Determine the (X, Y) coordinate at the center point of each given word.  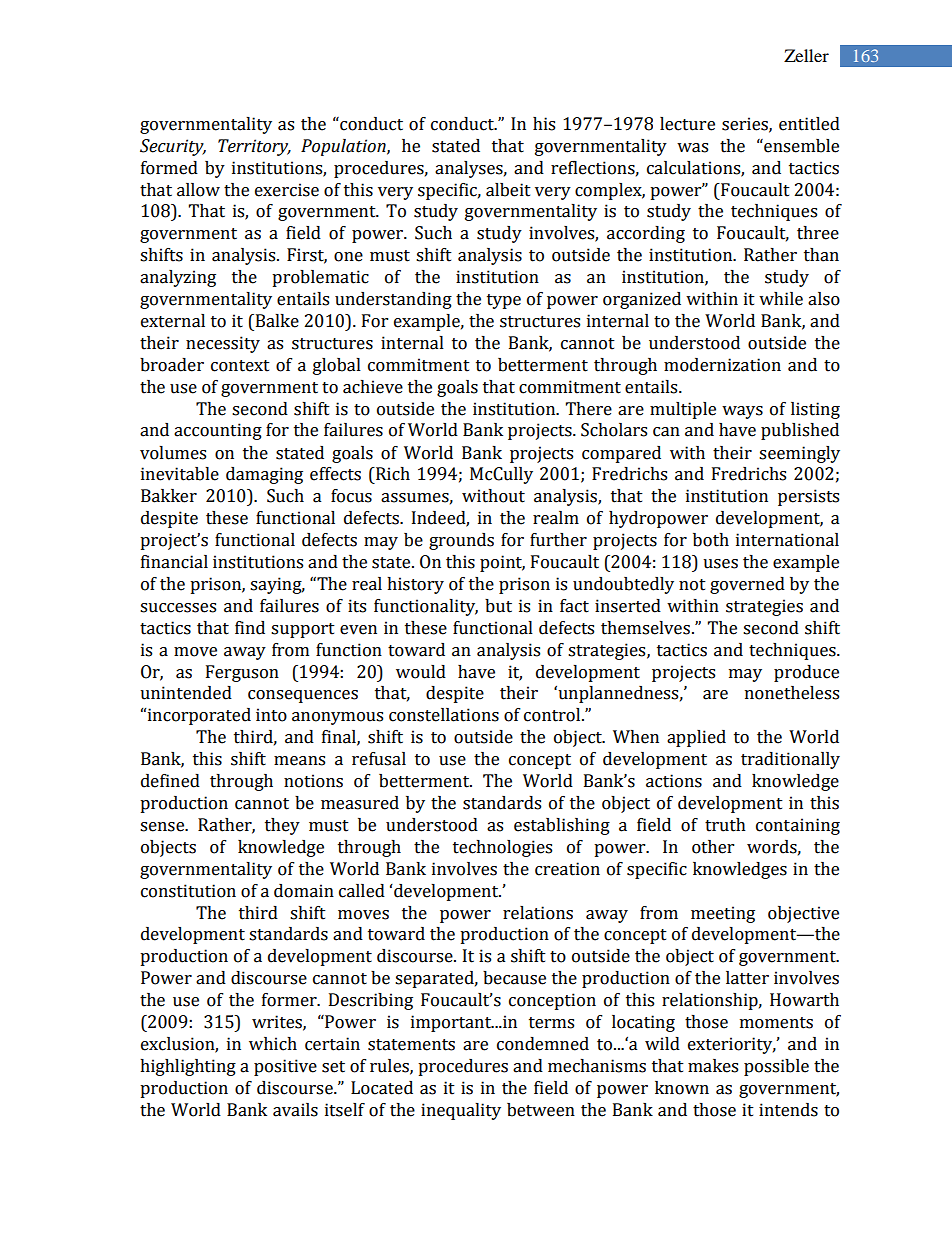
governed (747, 585)
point (502, 563)
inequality (461, 1111)
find (250, 628)
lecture (687, 124)
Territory (254, 147)
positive (285, 1067)
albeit (508, 190)
